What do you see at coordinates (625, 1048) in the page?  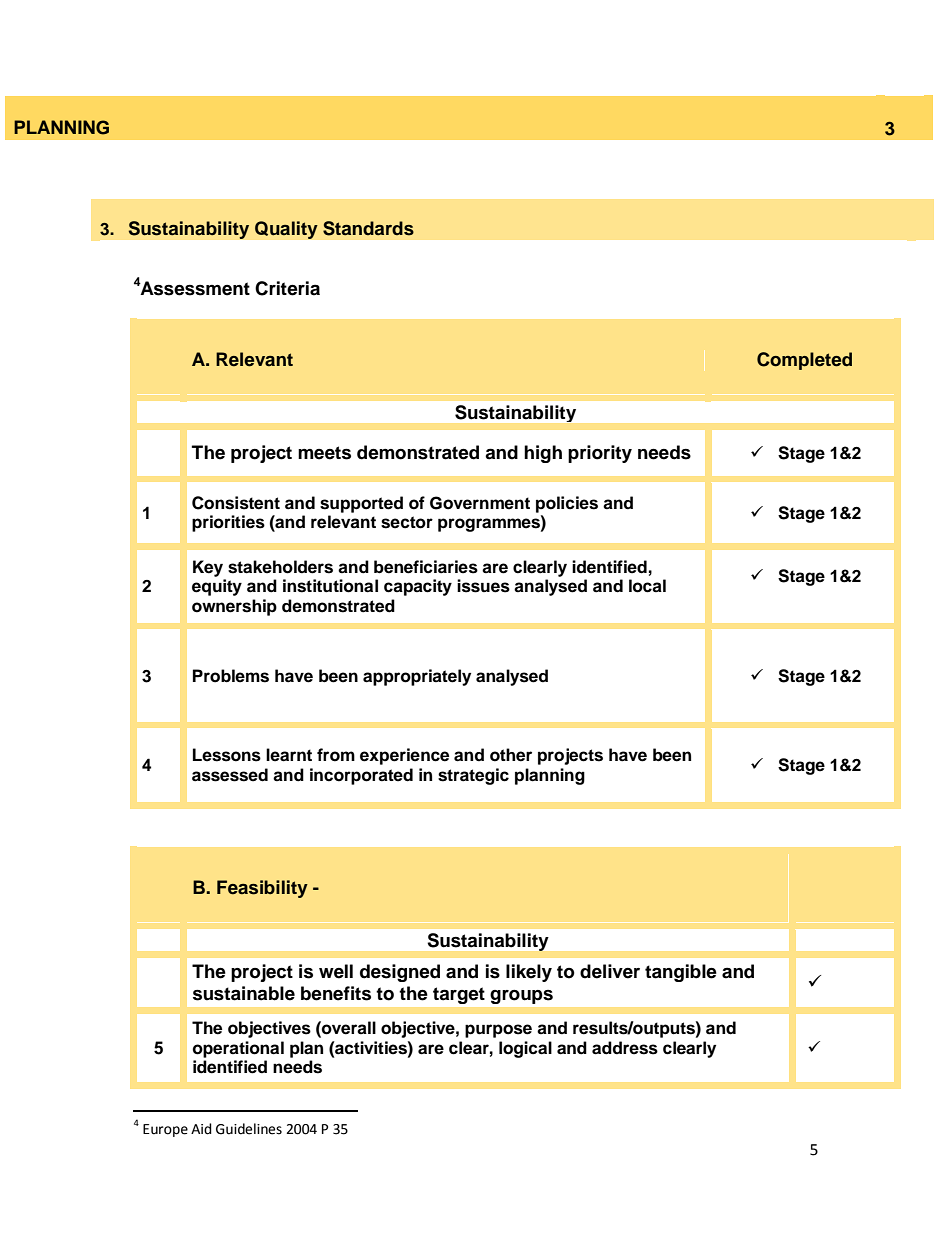 I see `address` at bounding box center [625, 1048].
